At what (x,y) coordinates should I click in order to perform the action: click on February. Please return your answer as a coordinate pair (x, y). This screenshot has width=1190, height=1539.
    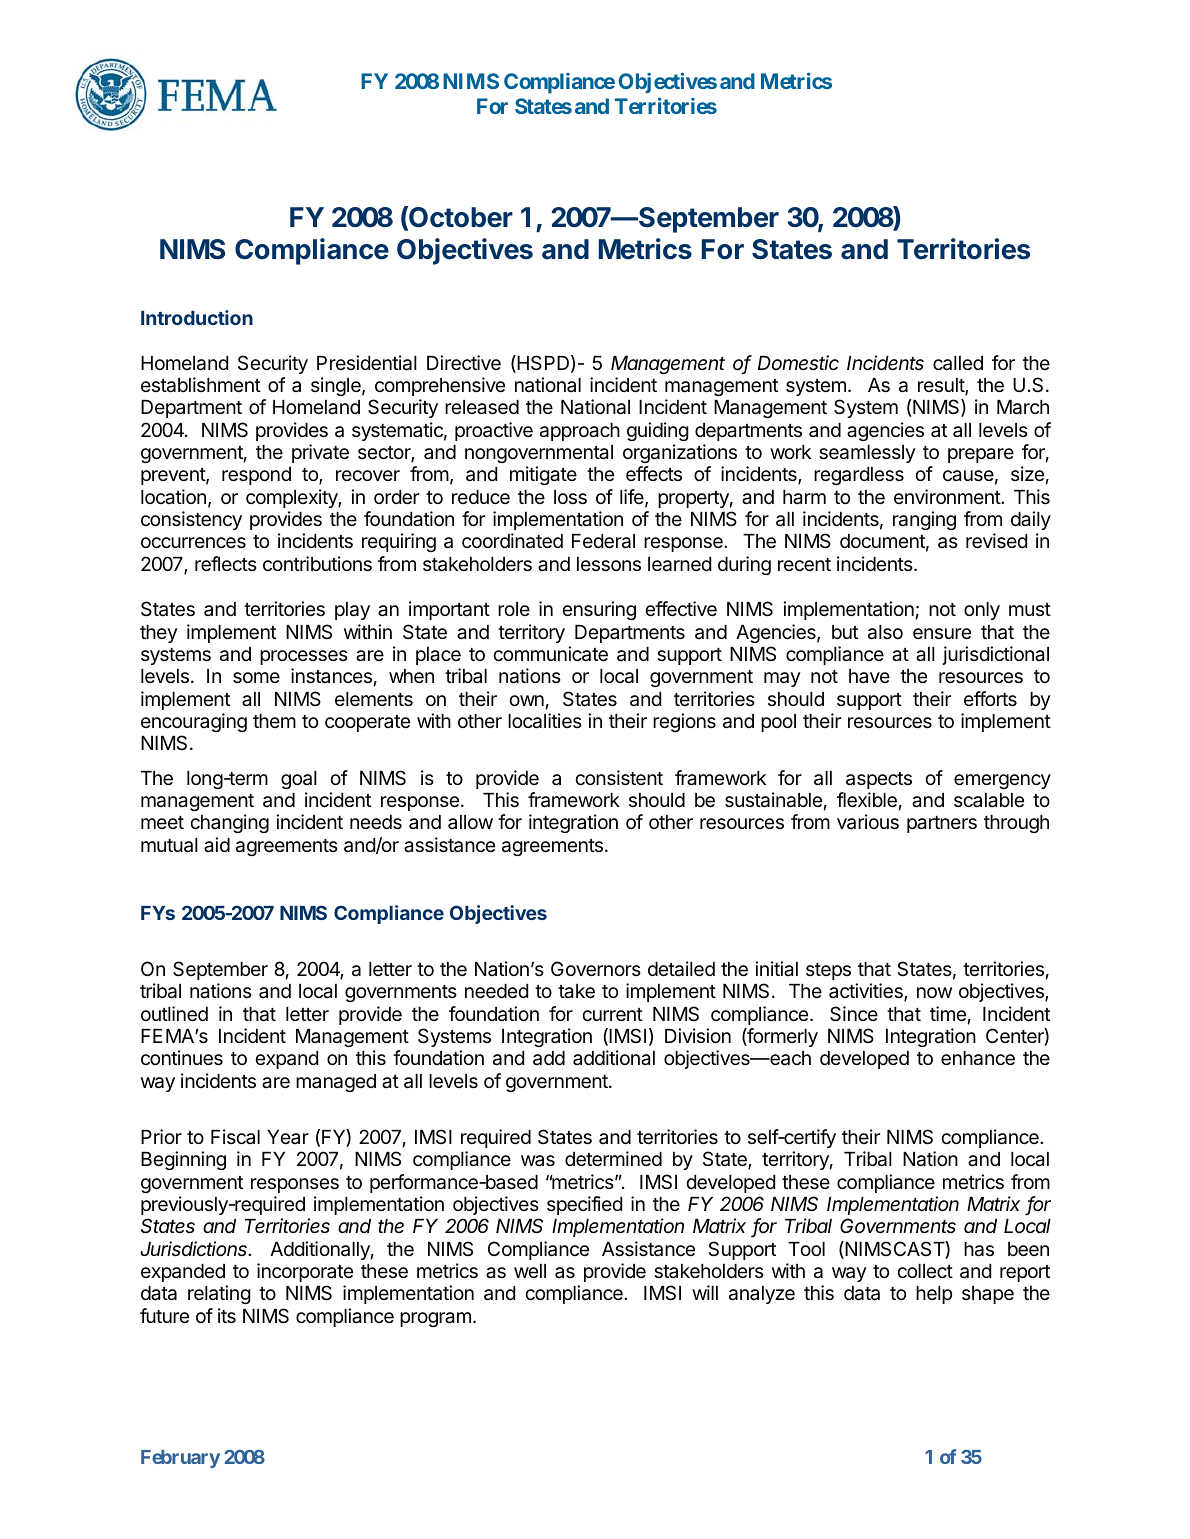
    Looking at the image, I should click on (180, 1459).
